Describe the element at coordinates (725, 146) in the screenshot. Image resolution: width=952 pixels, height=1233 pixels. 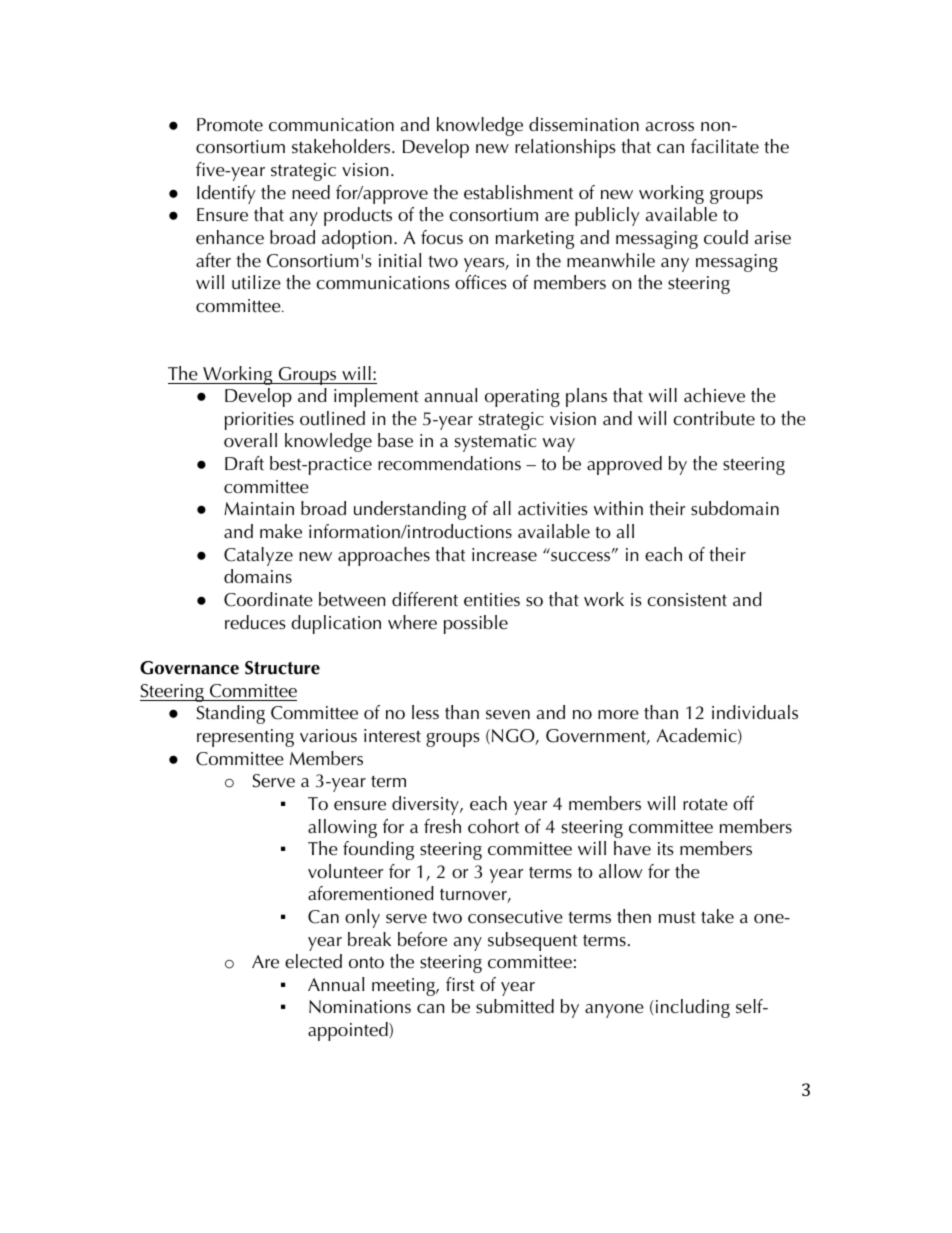
I see `facilitate` at that location.
